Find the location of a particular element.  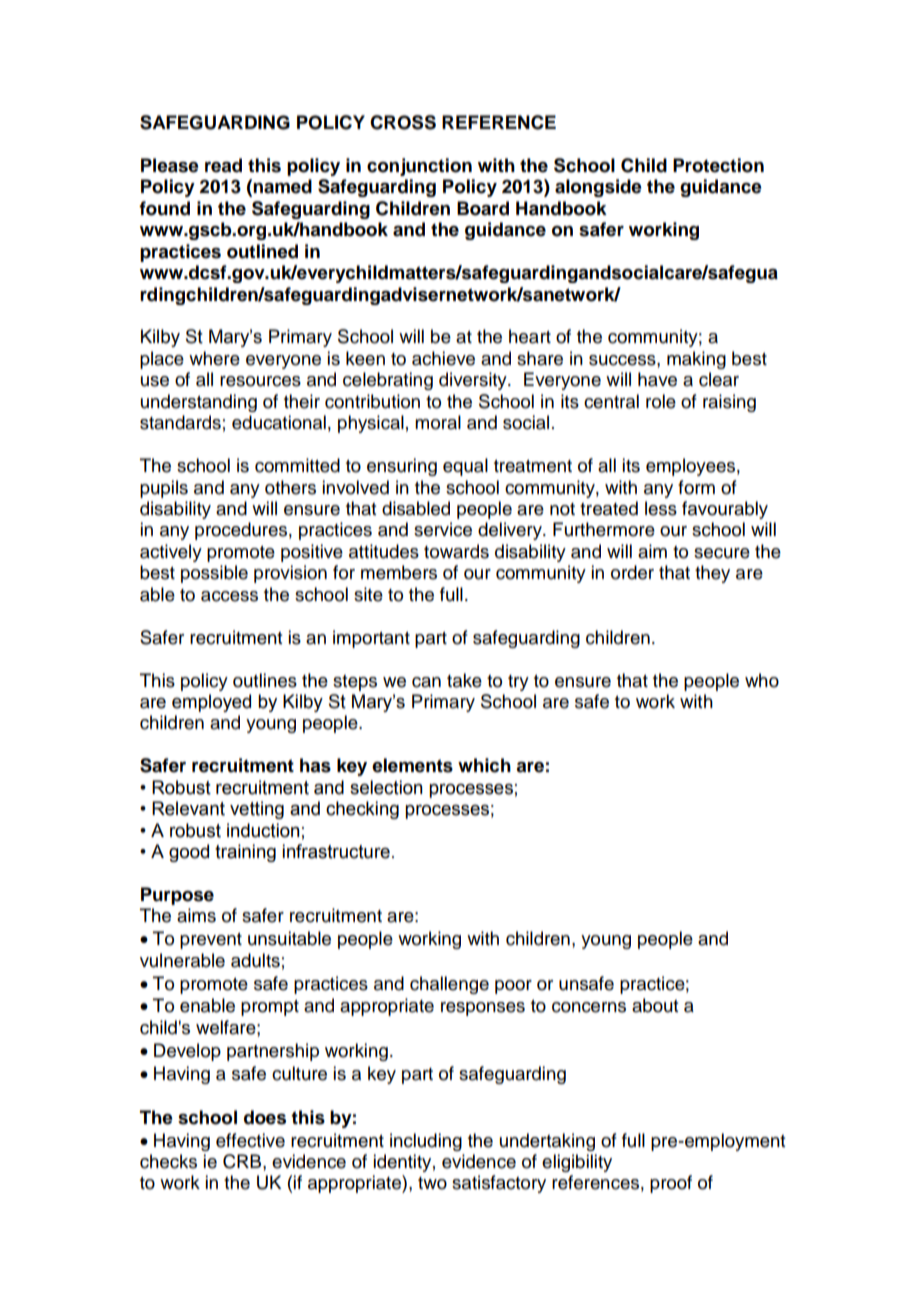

who is located at coordinates (762, 680).
